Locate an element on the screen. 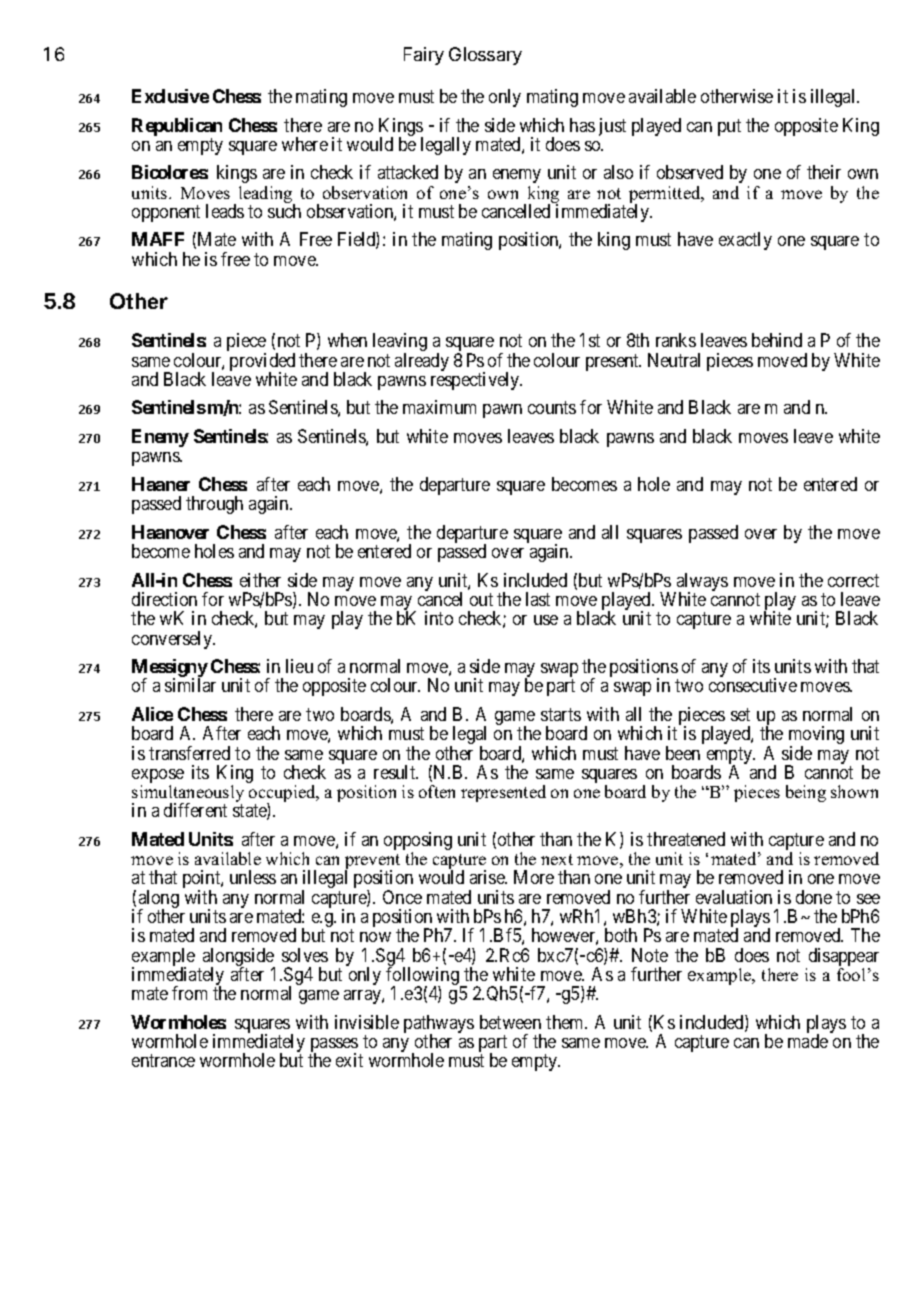  from is located at coordinates (189, 993).
